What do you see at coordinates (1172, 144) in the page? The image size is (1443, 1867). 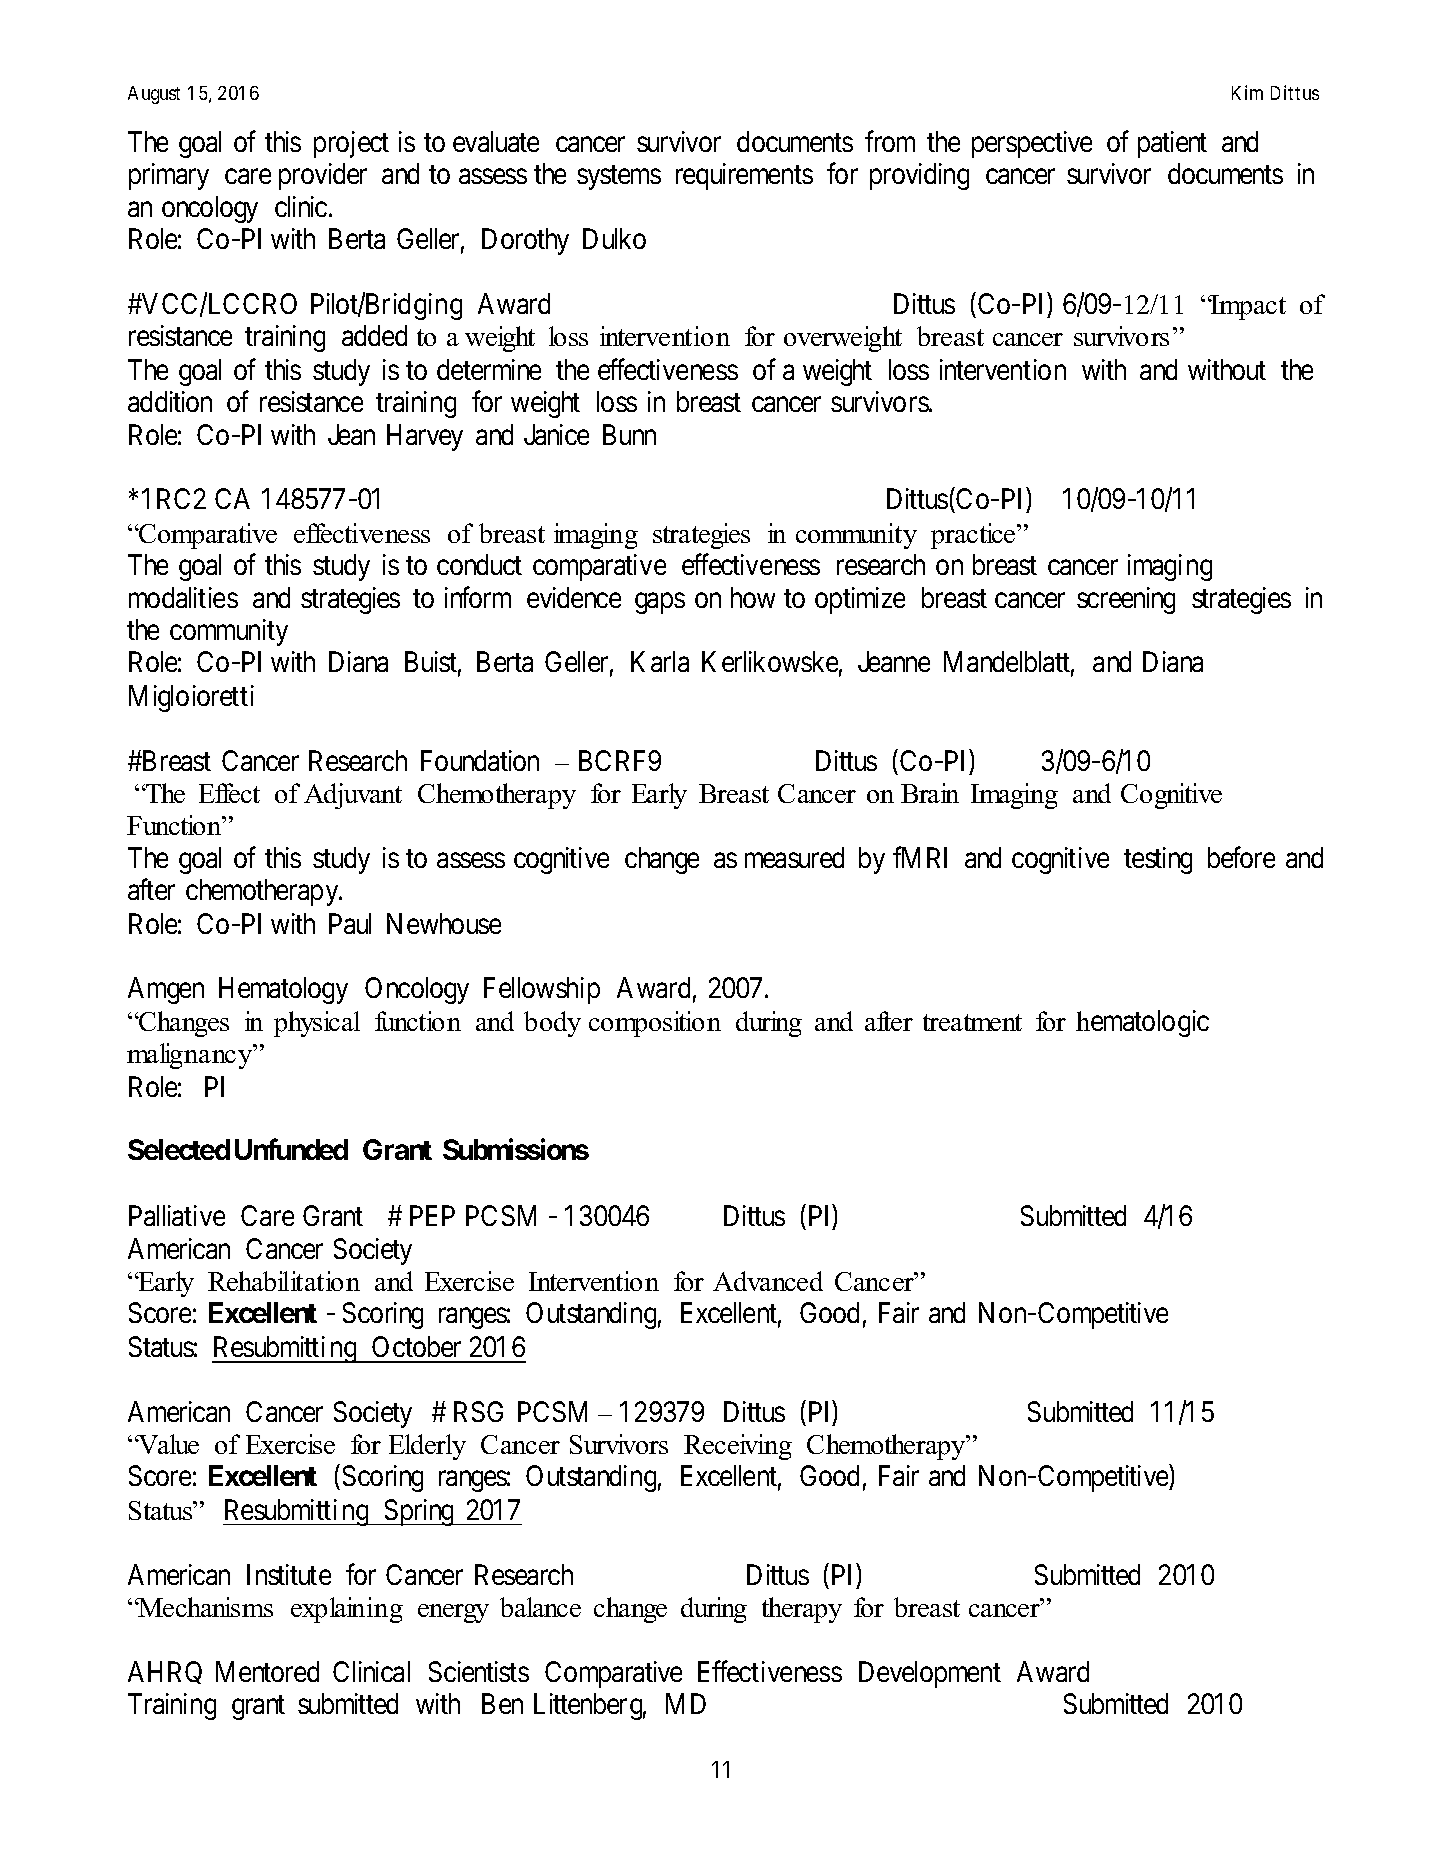 I see `patient` at bounding box center [1172, 144].
